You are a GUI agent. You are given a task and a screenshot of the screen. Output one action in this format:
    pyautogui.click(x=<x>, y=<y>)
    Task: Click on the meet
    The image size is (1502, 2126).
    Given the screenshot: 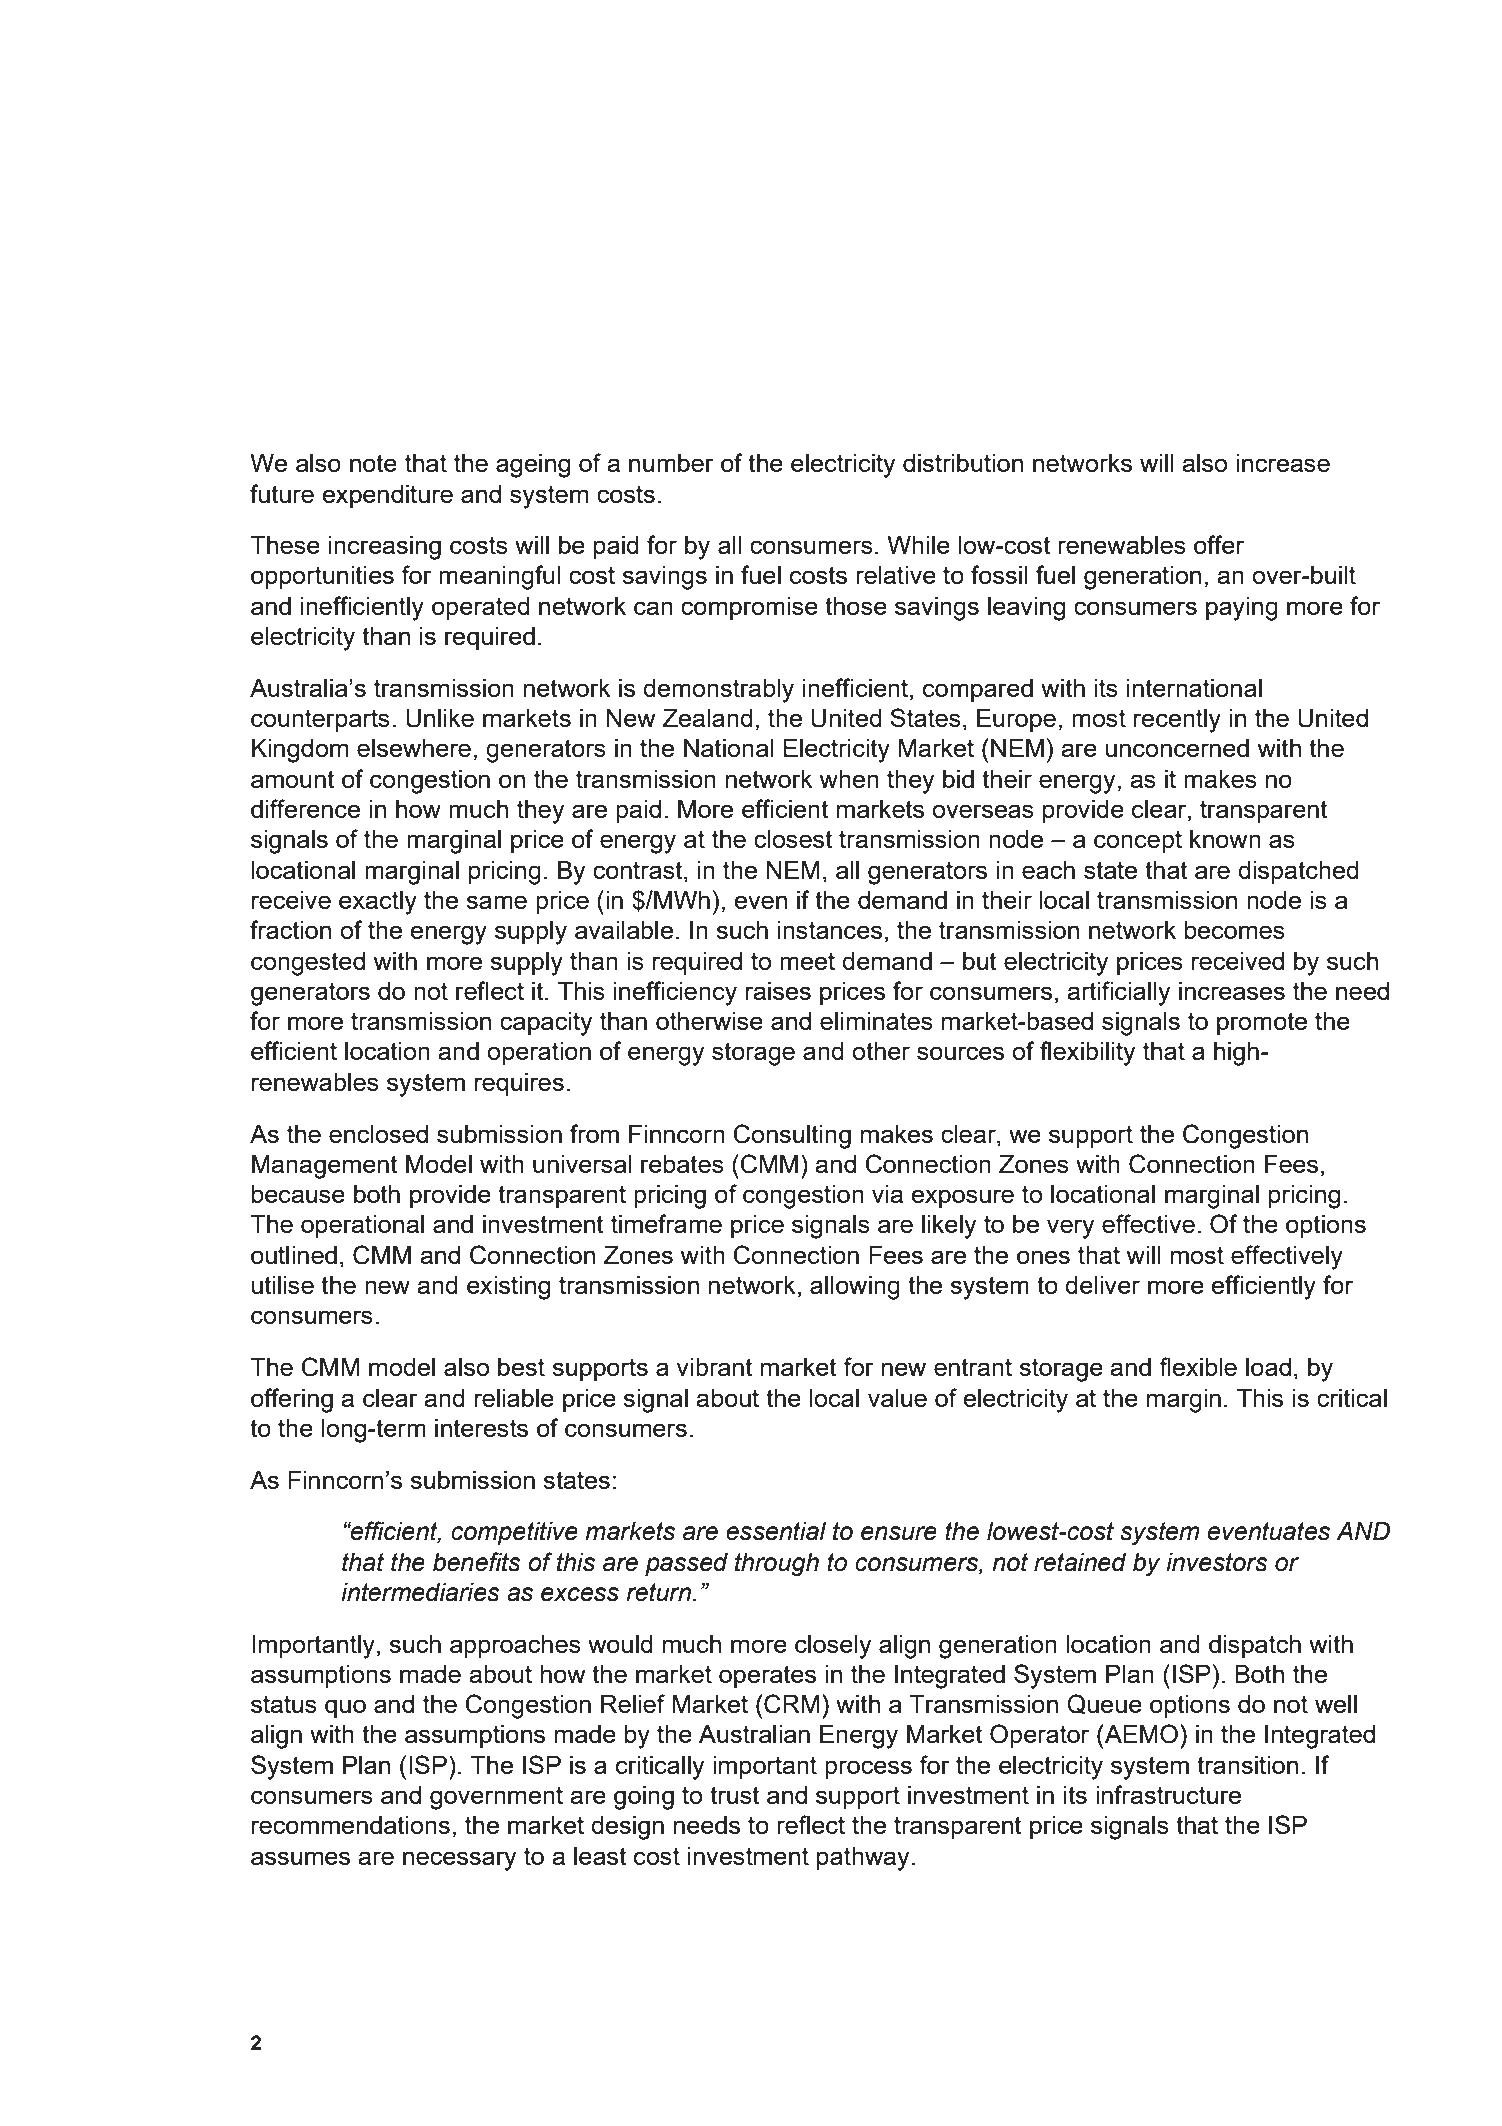 What is the action you would take?
    pyautogui.click(x=807, y=961)
